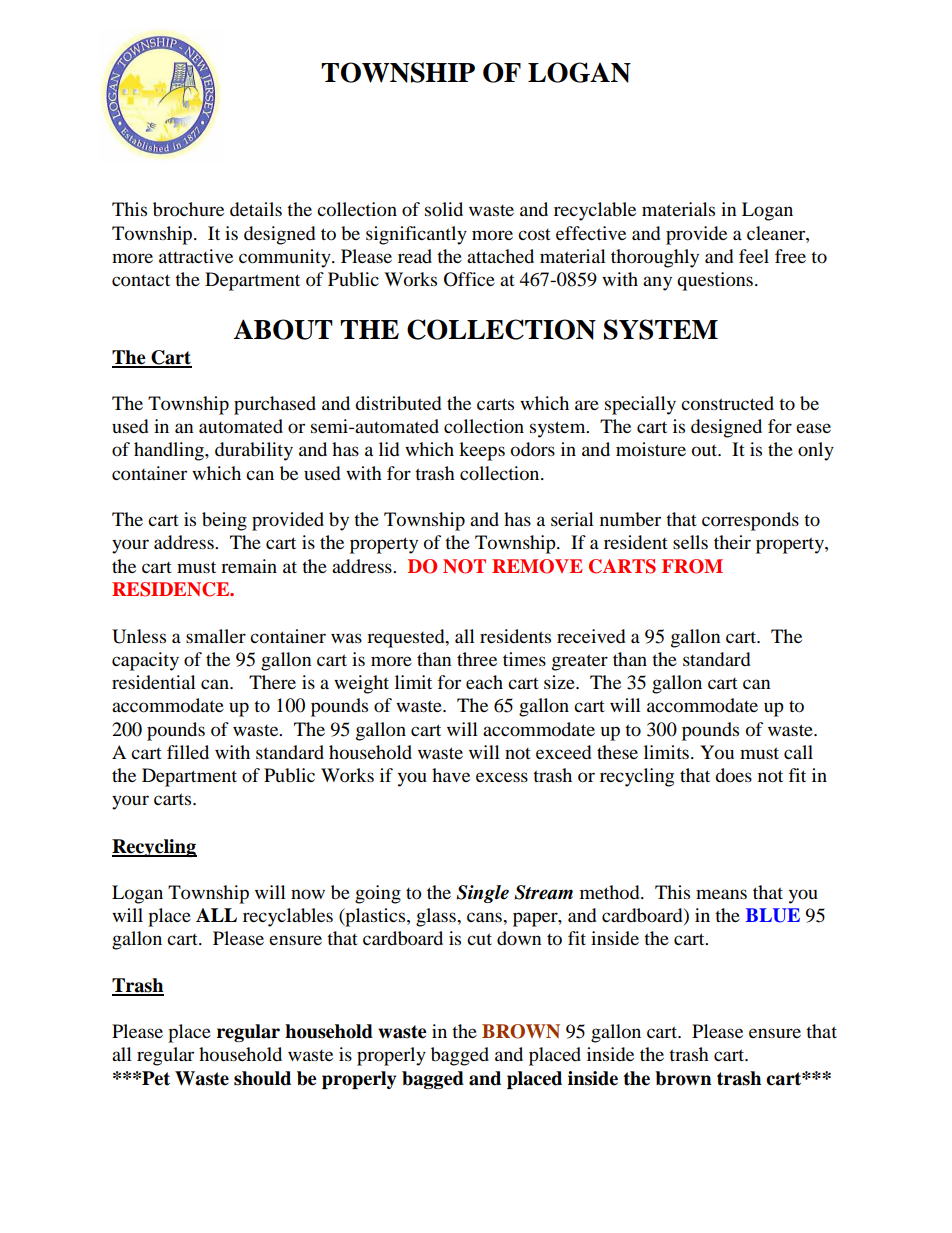 This screenshot has width=952, height=1233. What do you see at coordinates (754, 256) in the screenshot?
I see `feel` at bounding box center [754, 256].
